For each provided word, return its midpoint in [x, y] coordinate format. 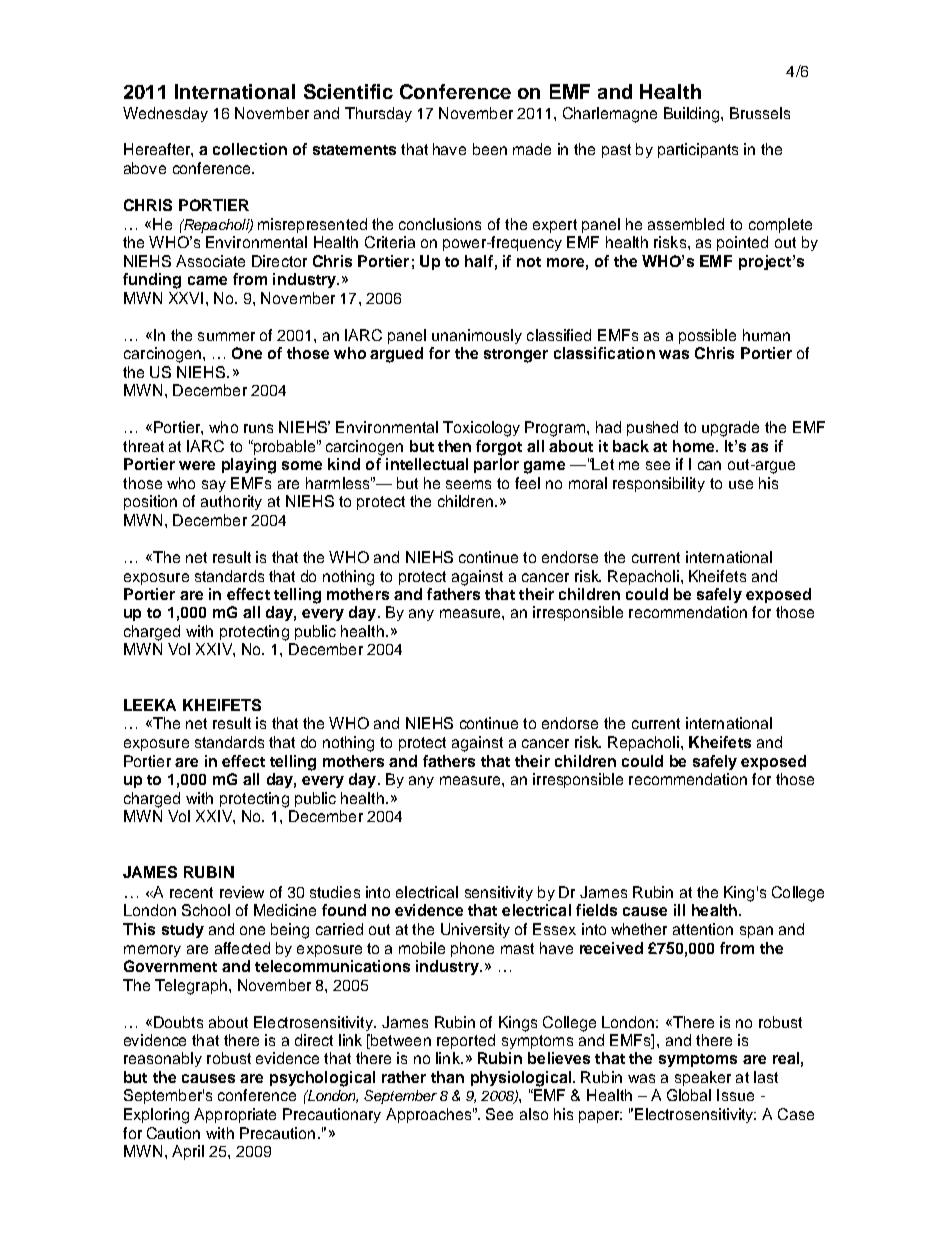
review [242, 892]
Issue [735, 1095]
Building [693, 115]
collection [250, 149]
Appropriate [235, 1115]
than [447, 1077]
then [454, 446]
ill [679, 910]
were [197, 465]
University [475, 930]
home [695, 446]
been [490, 149]
